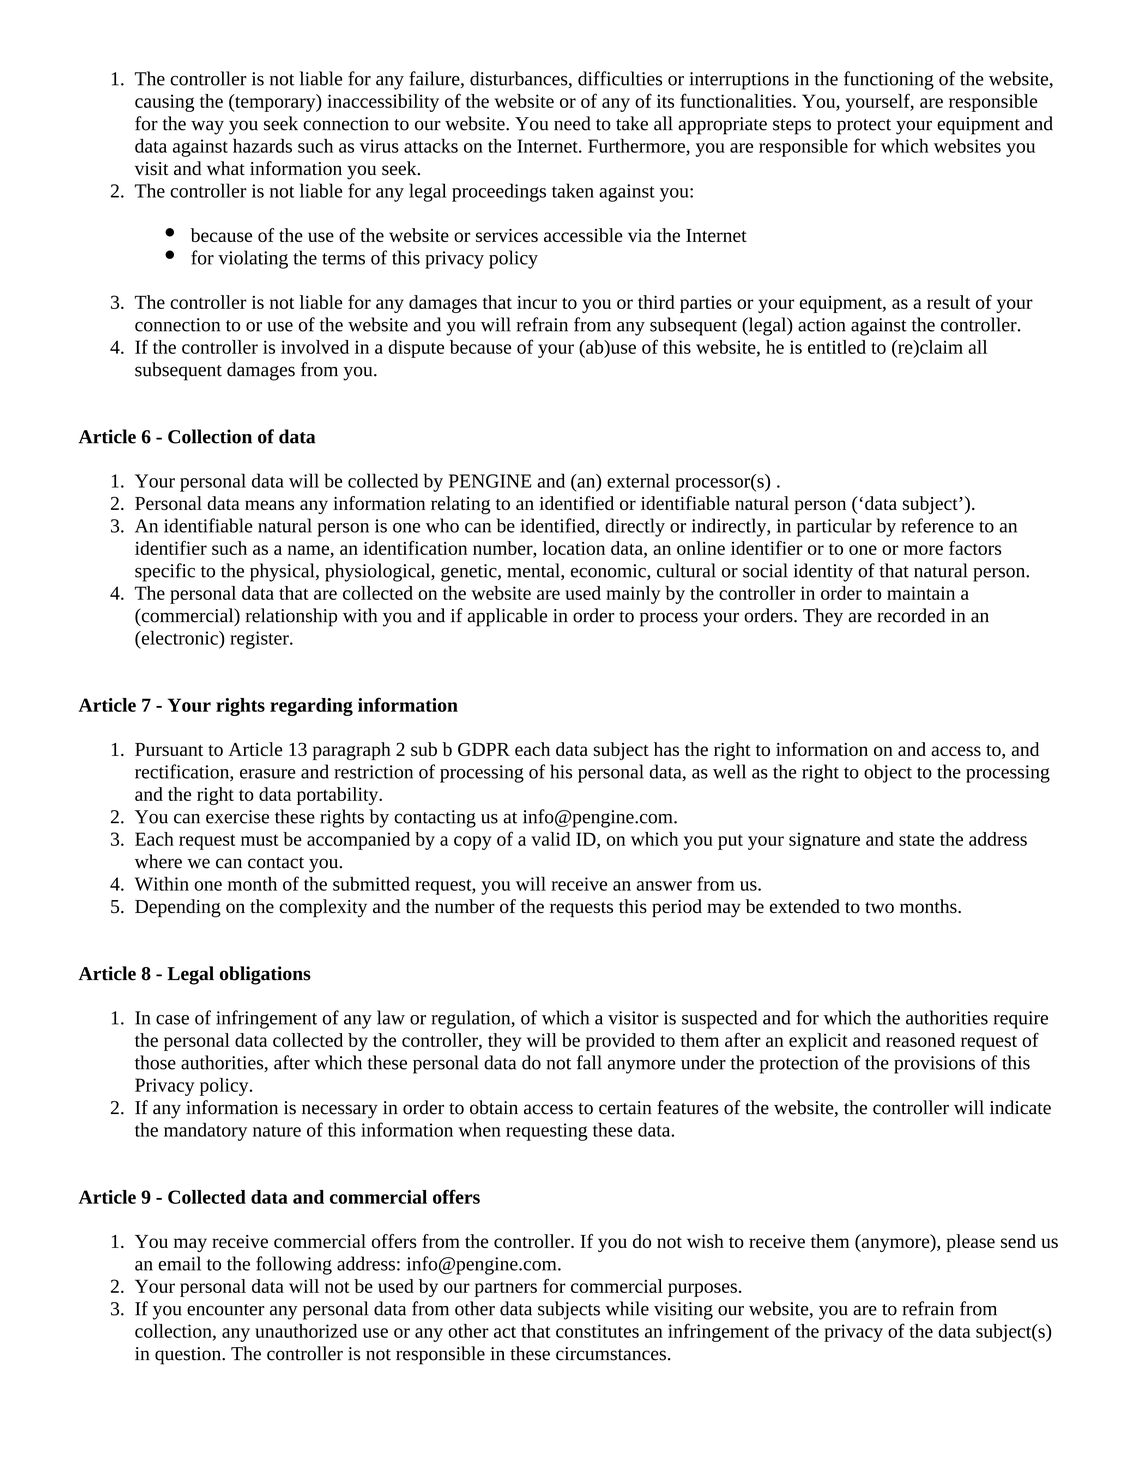 This screenshot has width=1144, height=1481. I want to click on has, so click(666, 749).
